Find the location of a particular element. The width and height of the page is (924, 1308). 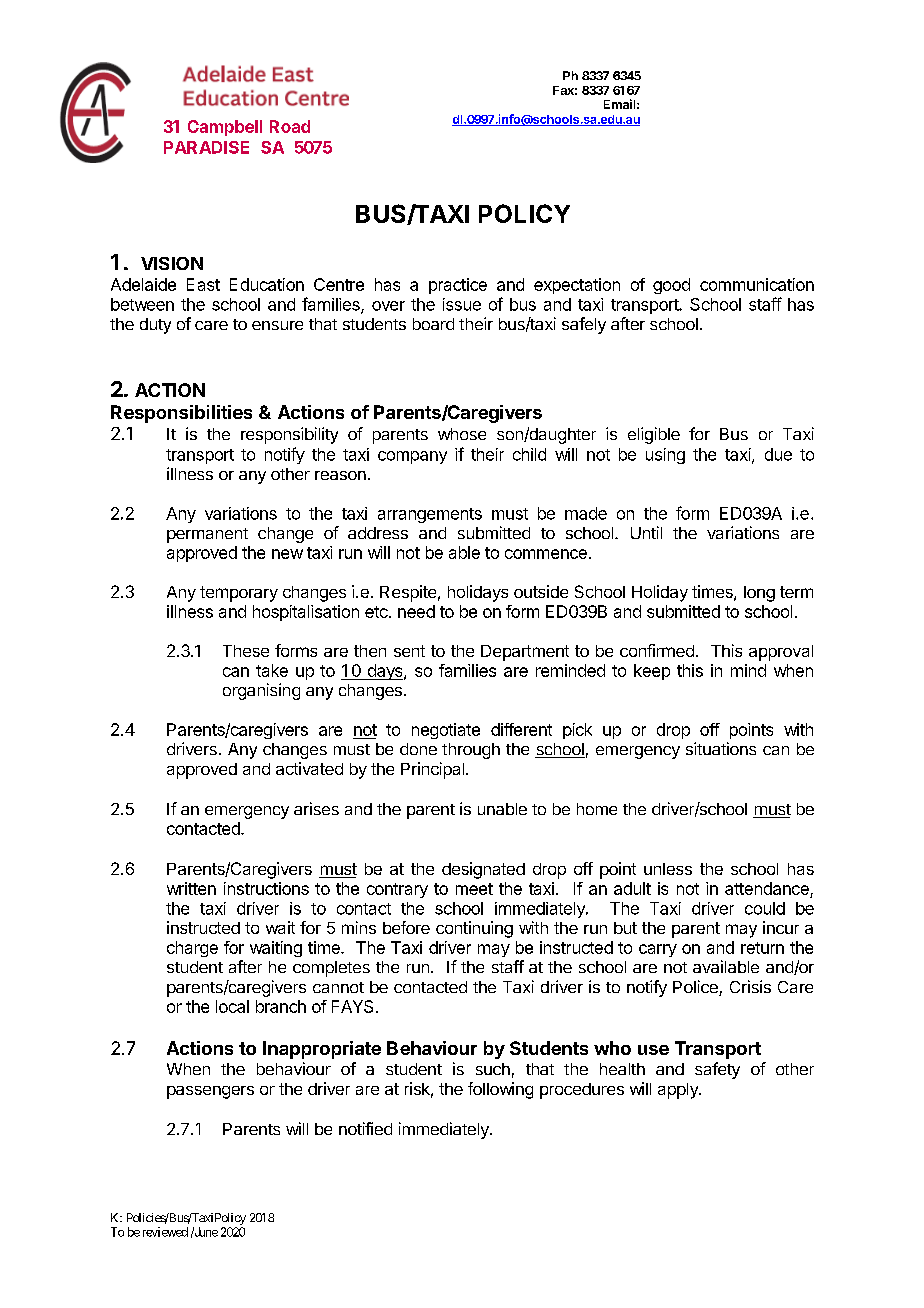

Department is located at coordinates (525, 653).
